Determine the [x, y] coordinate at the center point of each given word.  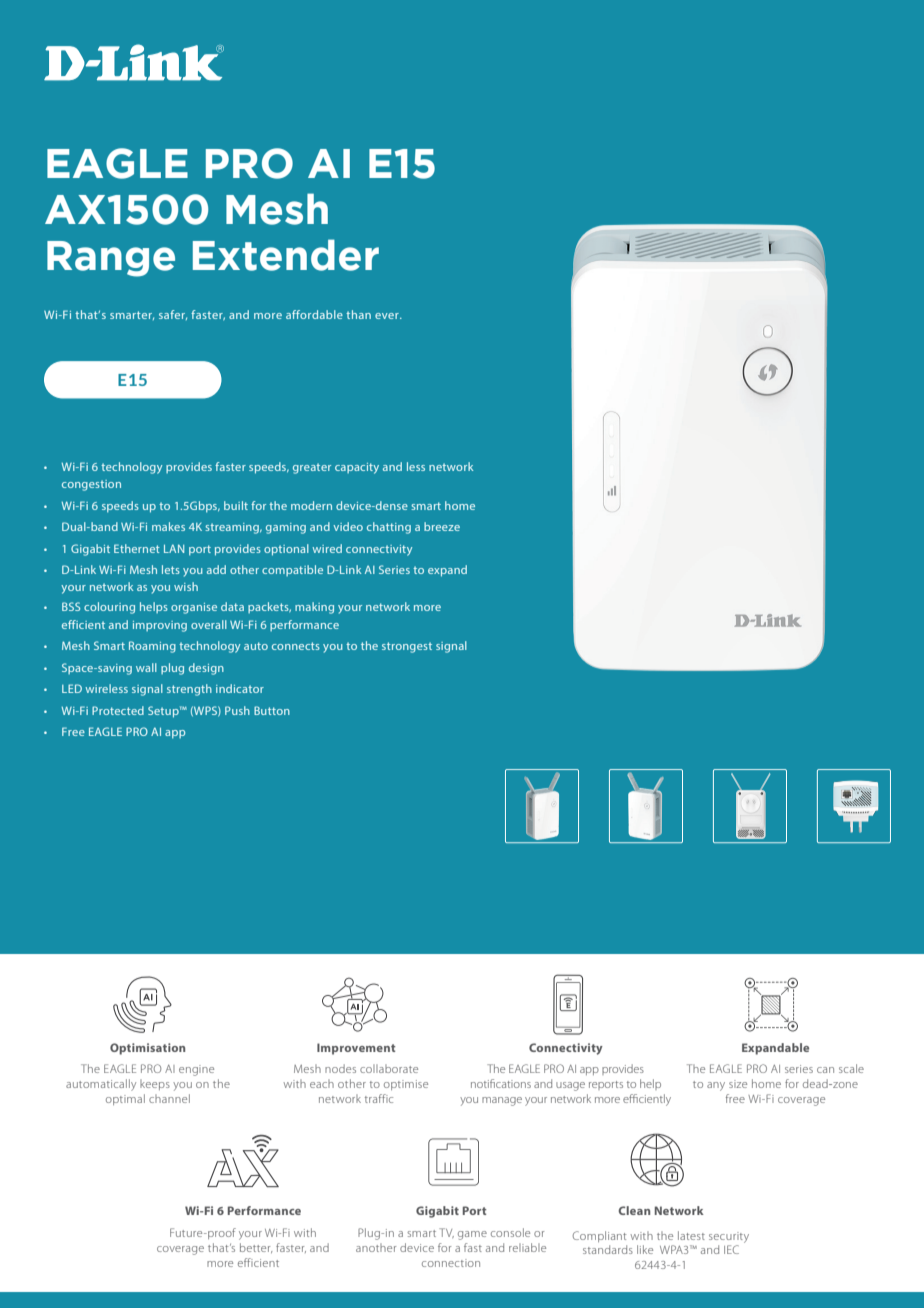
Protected [118, 710]
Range [111, 259]
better [256, 1248]
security [729, 1237]
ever [388, 316]
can [825, 1070]
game [472, 1235]
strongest [407, 647]
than [358, 314]
